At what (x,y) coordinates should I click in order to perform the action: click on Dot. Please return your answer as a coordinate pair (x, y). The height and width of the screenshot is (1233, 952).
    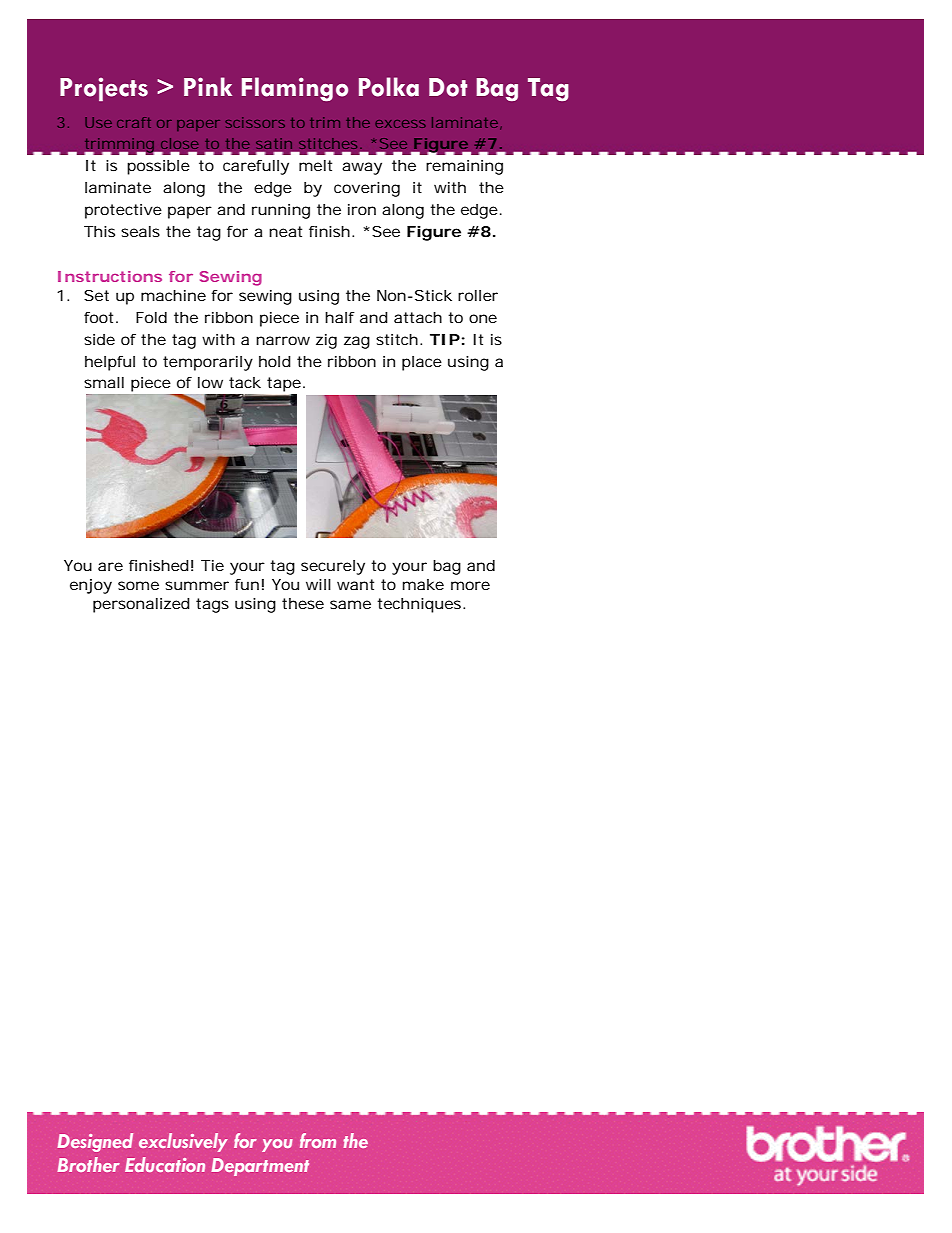
    Looking at the image, I should click on (448, 87).
